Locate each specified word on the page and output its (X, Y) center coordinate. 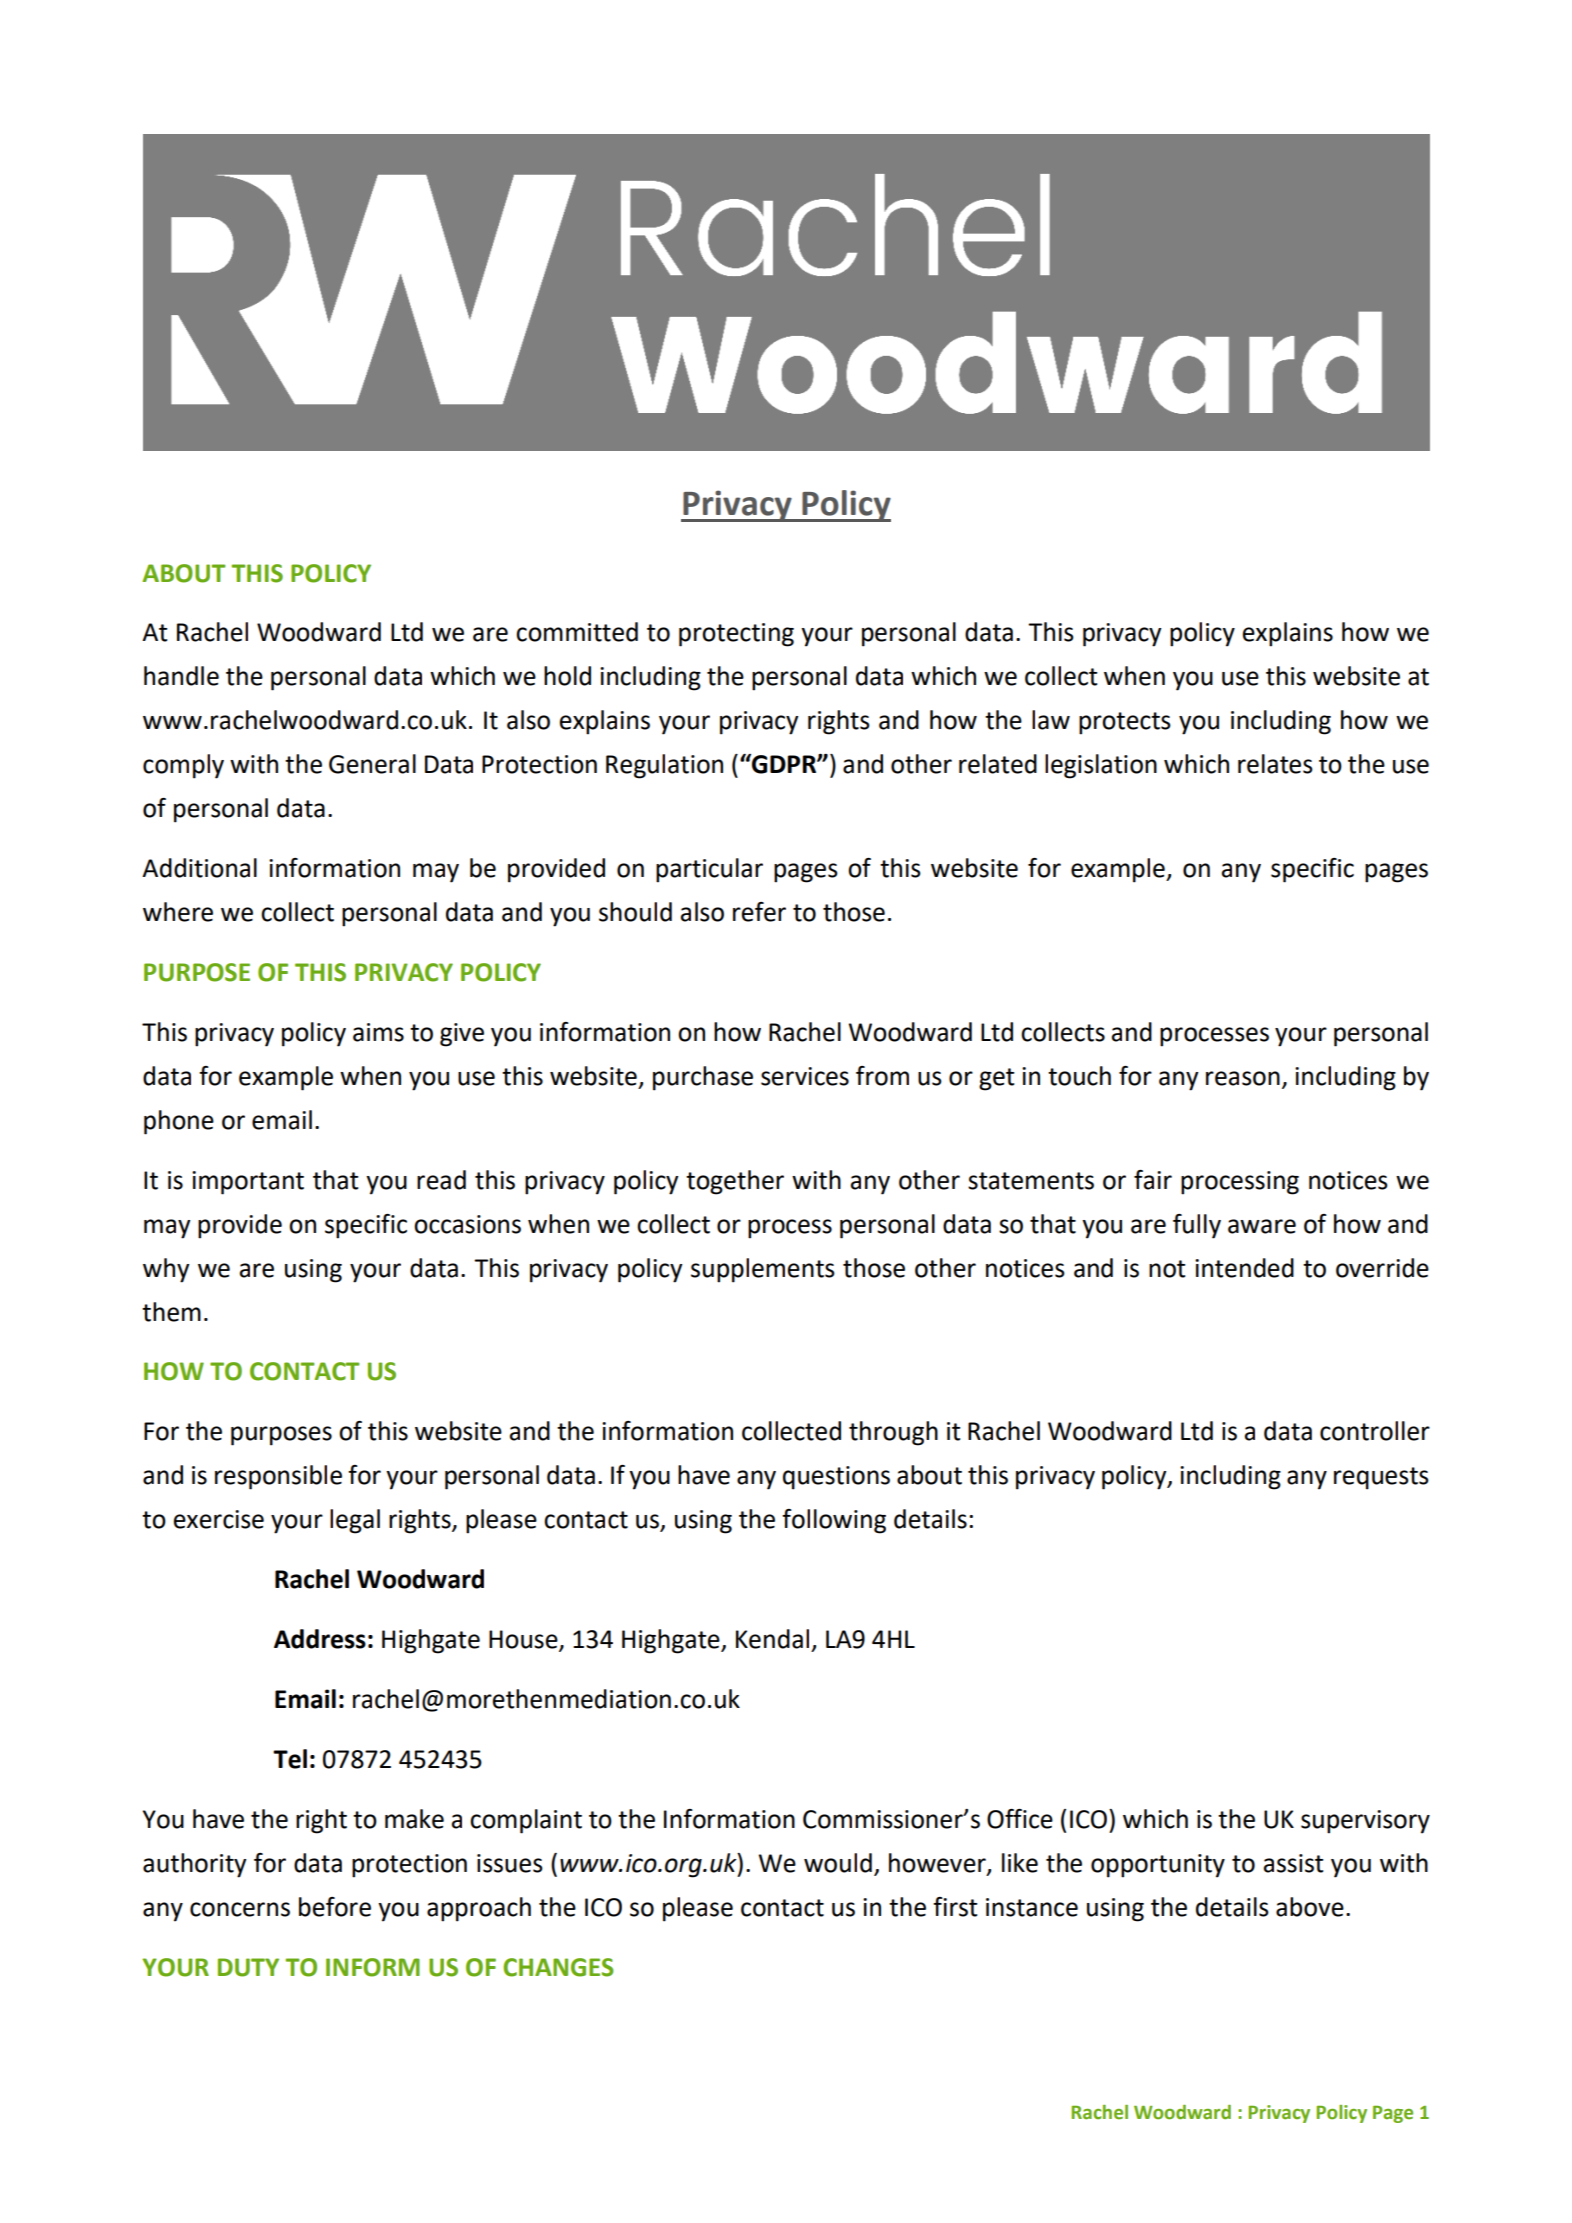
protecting (736, 635)
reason (1243, 1078)
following (834, 1521)
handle (181, 676)
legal (355, 1521)
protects (1125, 723)
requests (1381, 1478)
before (335, 1907)
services (805, 1076)
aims (378, 1032)
